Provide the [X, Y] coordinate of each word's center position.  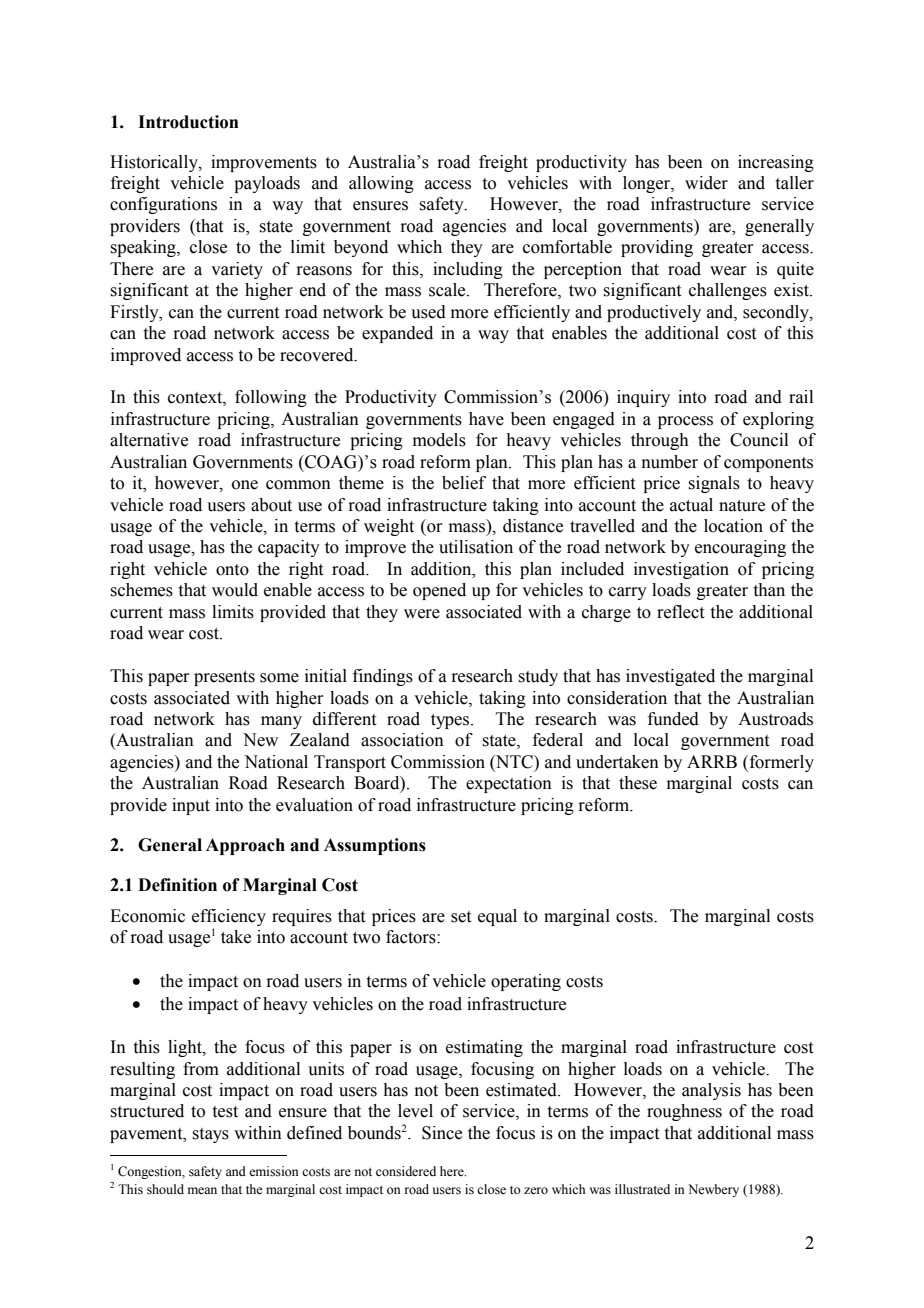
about [271, 505]
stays [210, 1135]
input [191, 806]
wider [706, 183]
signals [714, 484]
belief [464, 483]
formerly [780, 763]
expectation [509, 784]
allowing [381, 184]
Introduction [188, 122]
